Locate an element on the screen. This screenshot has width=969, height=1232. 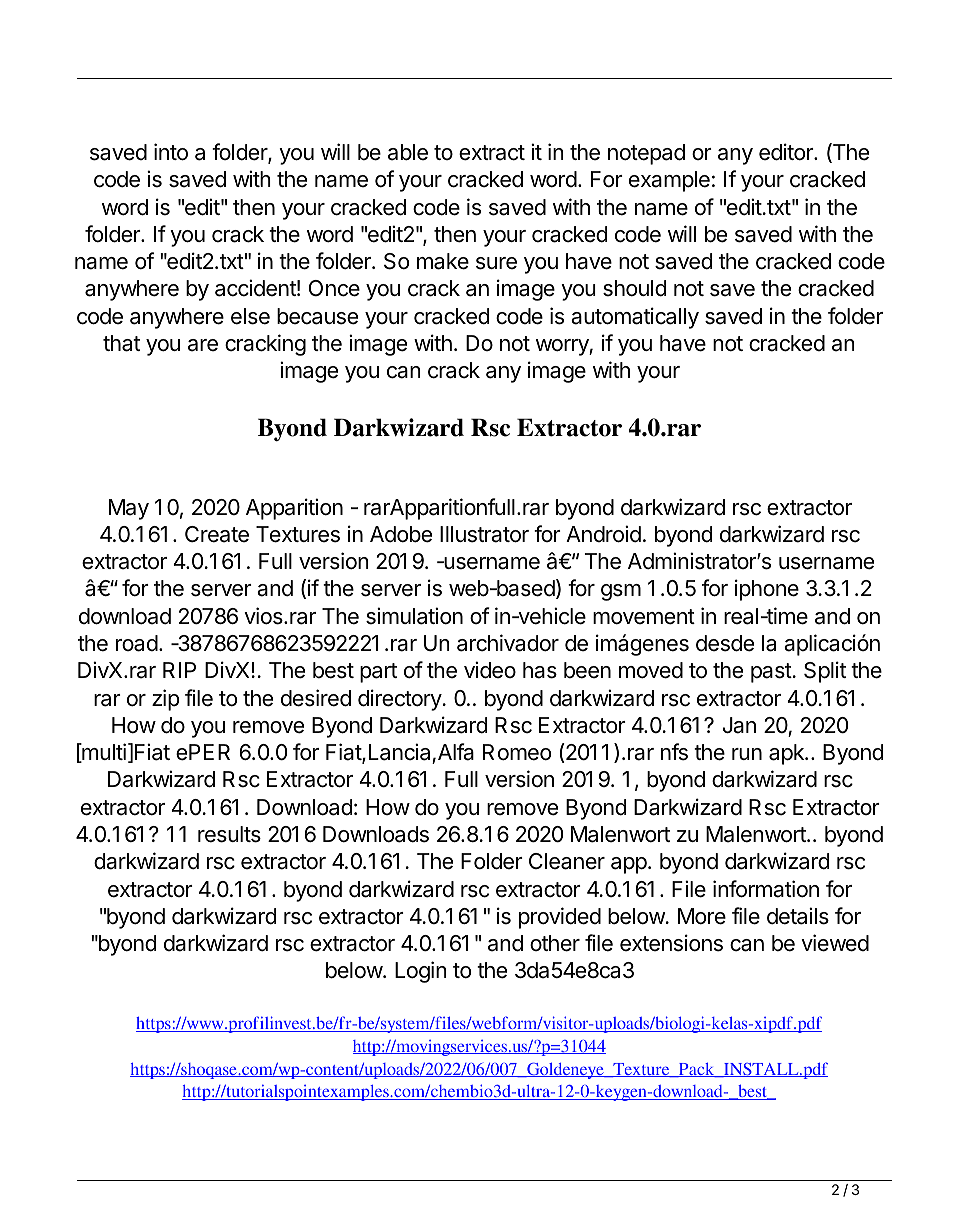
More is located at coordinates (702, 916).
